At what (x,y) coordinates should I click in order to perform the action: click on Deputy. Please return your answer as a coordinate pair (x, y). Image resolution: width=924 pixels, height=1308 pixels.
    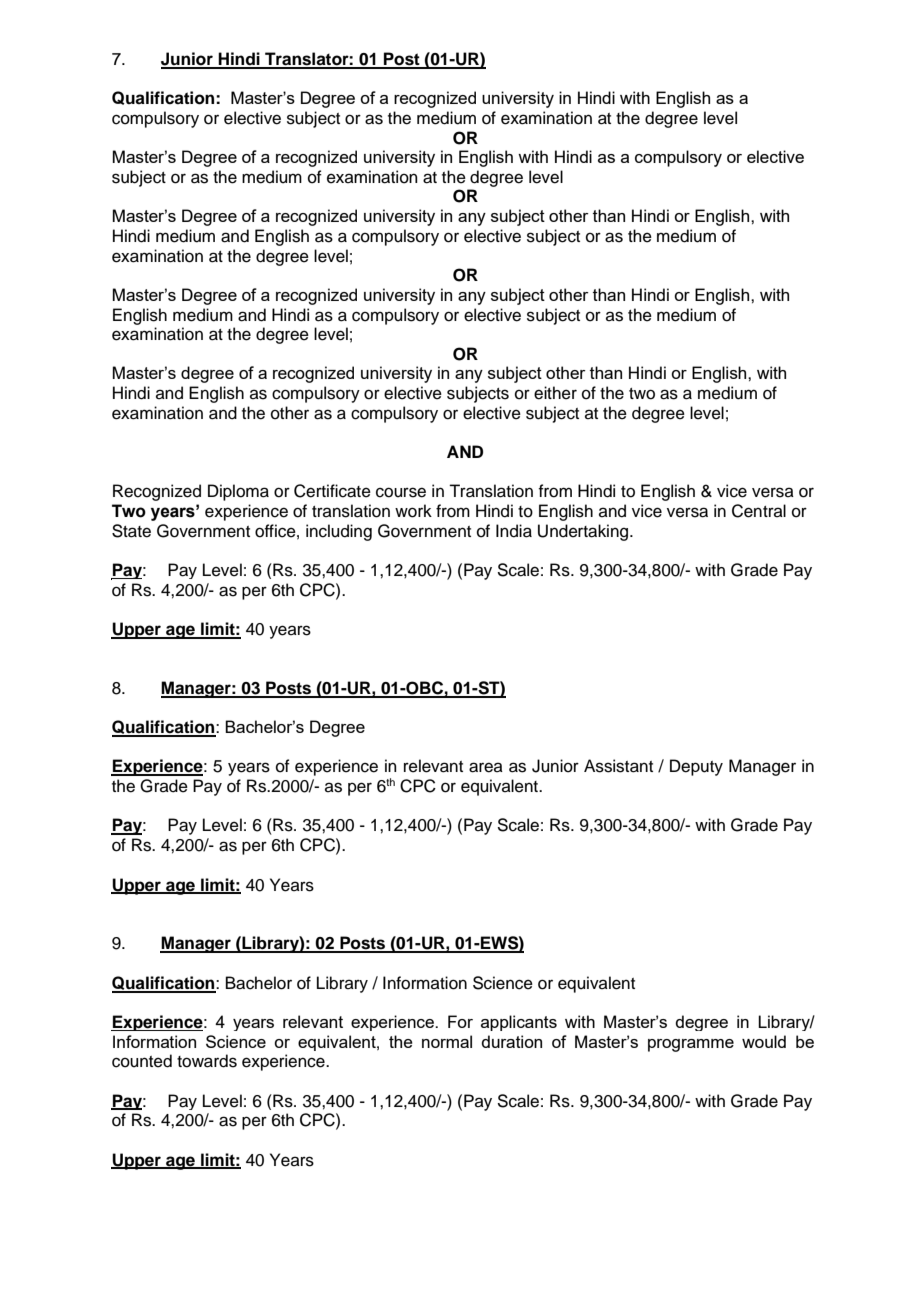
    Looking at the image, I should click on (696, 767).
